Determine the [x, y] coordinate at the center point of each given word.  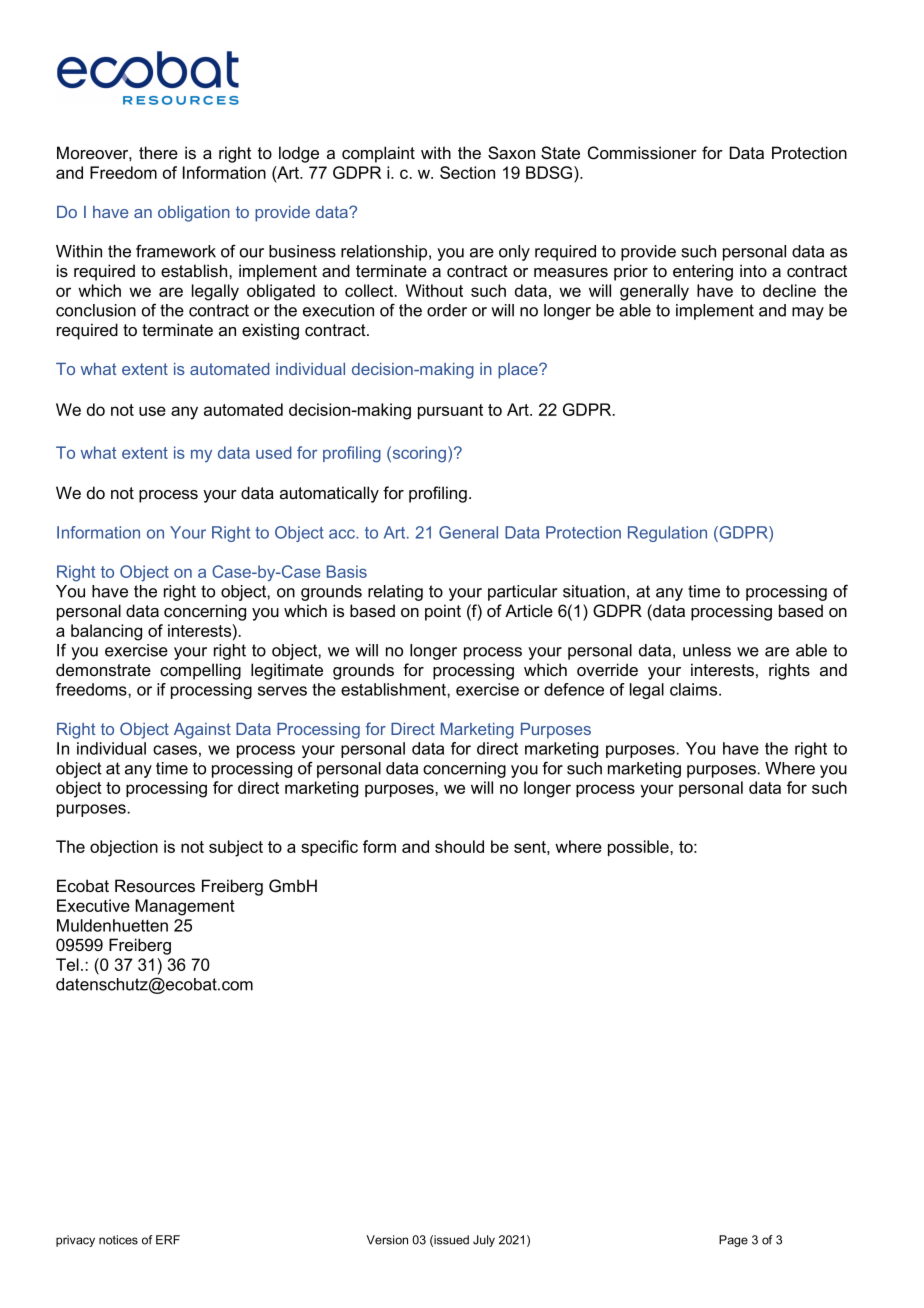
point [443, 612]
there [158, 152]
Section [467, 172]
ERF [168, 1240]
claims [695, 689]
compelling [200, 671]
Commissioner [642, 153]
